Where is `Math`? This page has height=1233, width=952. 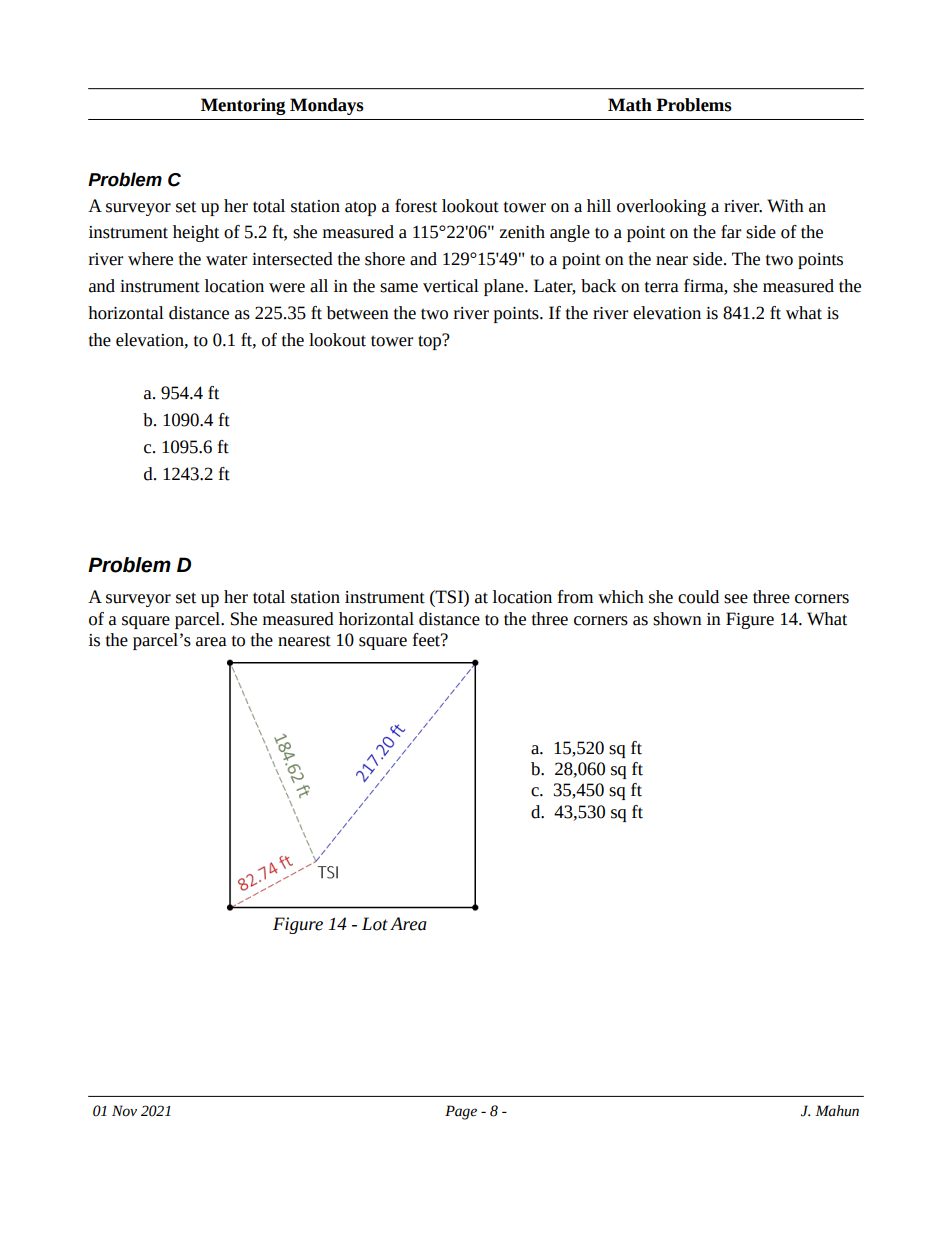 Math is located at coordinates (630, 105).
